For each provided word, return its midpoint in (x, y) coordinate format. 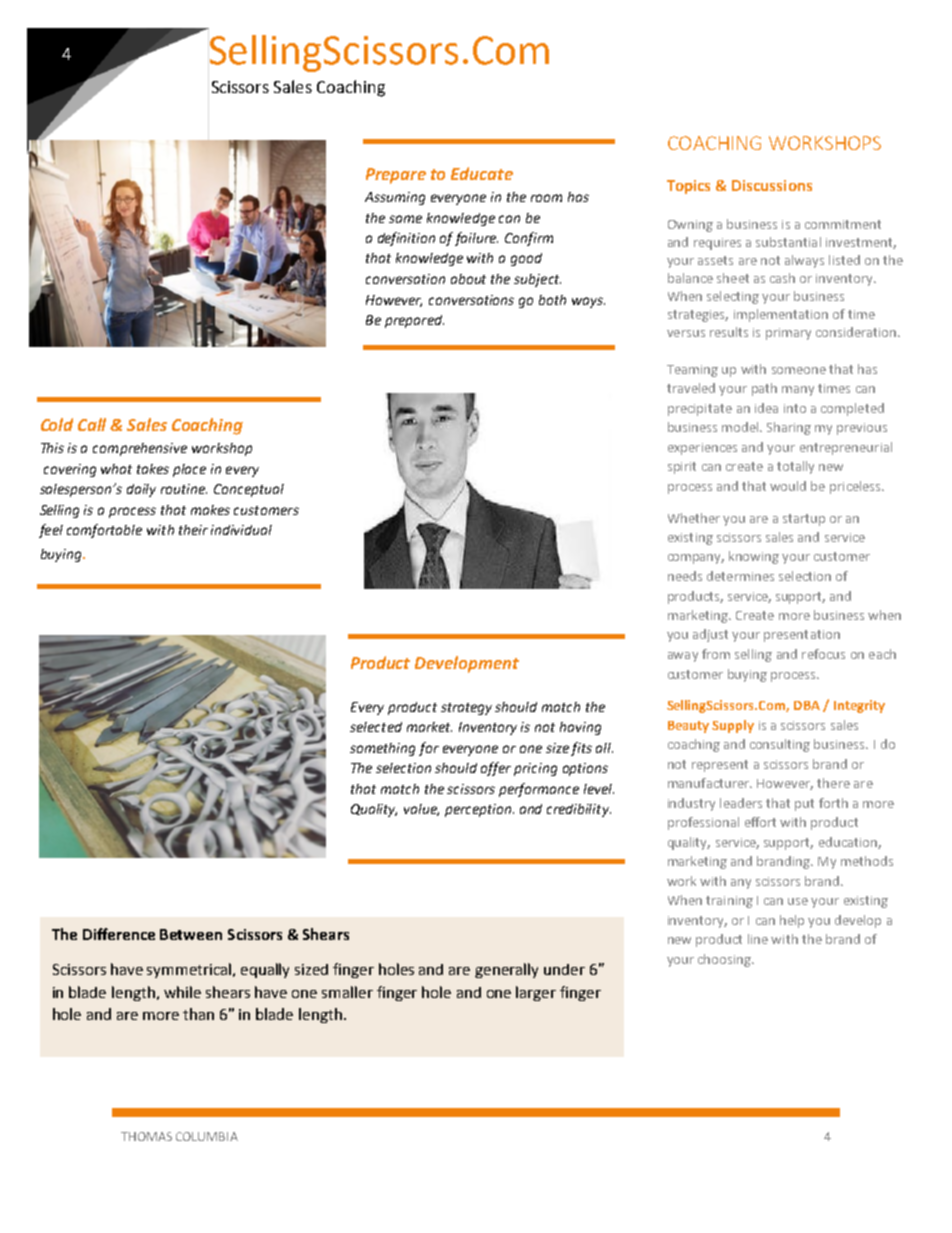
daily (141, 490)
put (804, 805)
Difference (119, 934)
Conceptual (249, 490)
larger (536, 993)
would (788, 486)
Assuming (395, 198)
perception (479, 810)
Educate (482, 173)
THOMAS (146, 1136)
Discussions (772, 185)
